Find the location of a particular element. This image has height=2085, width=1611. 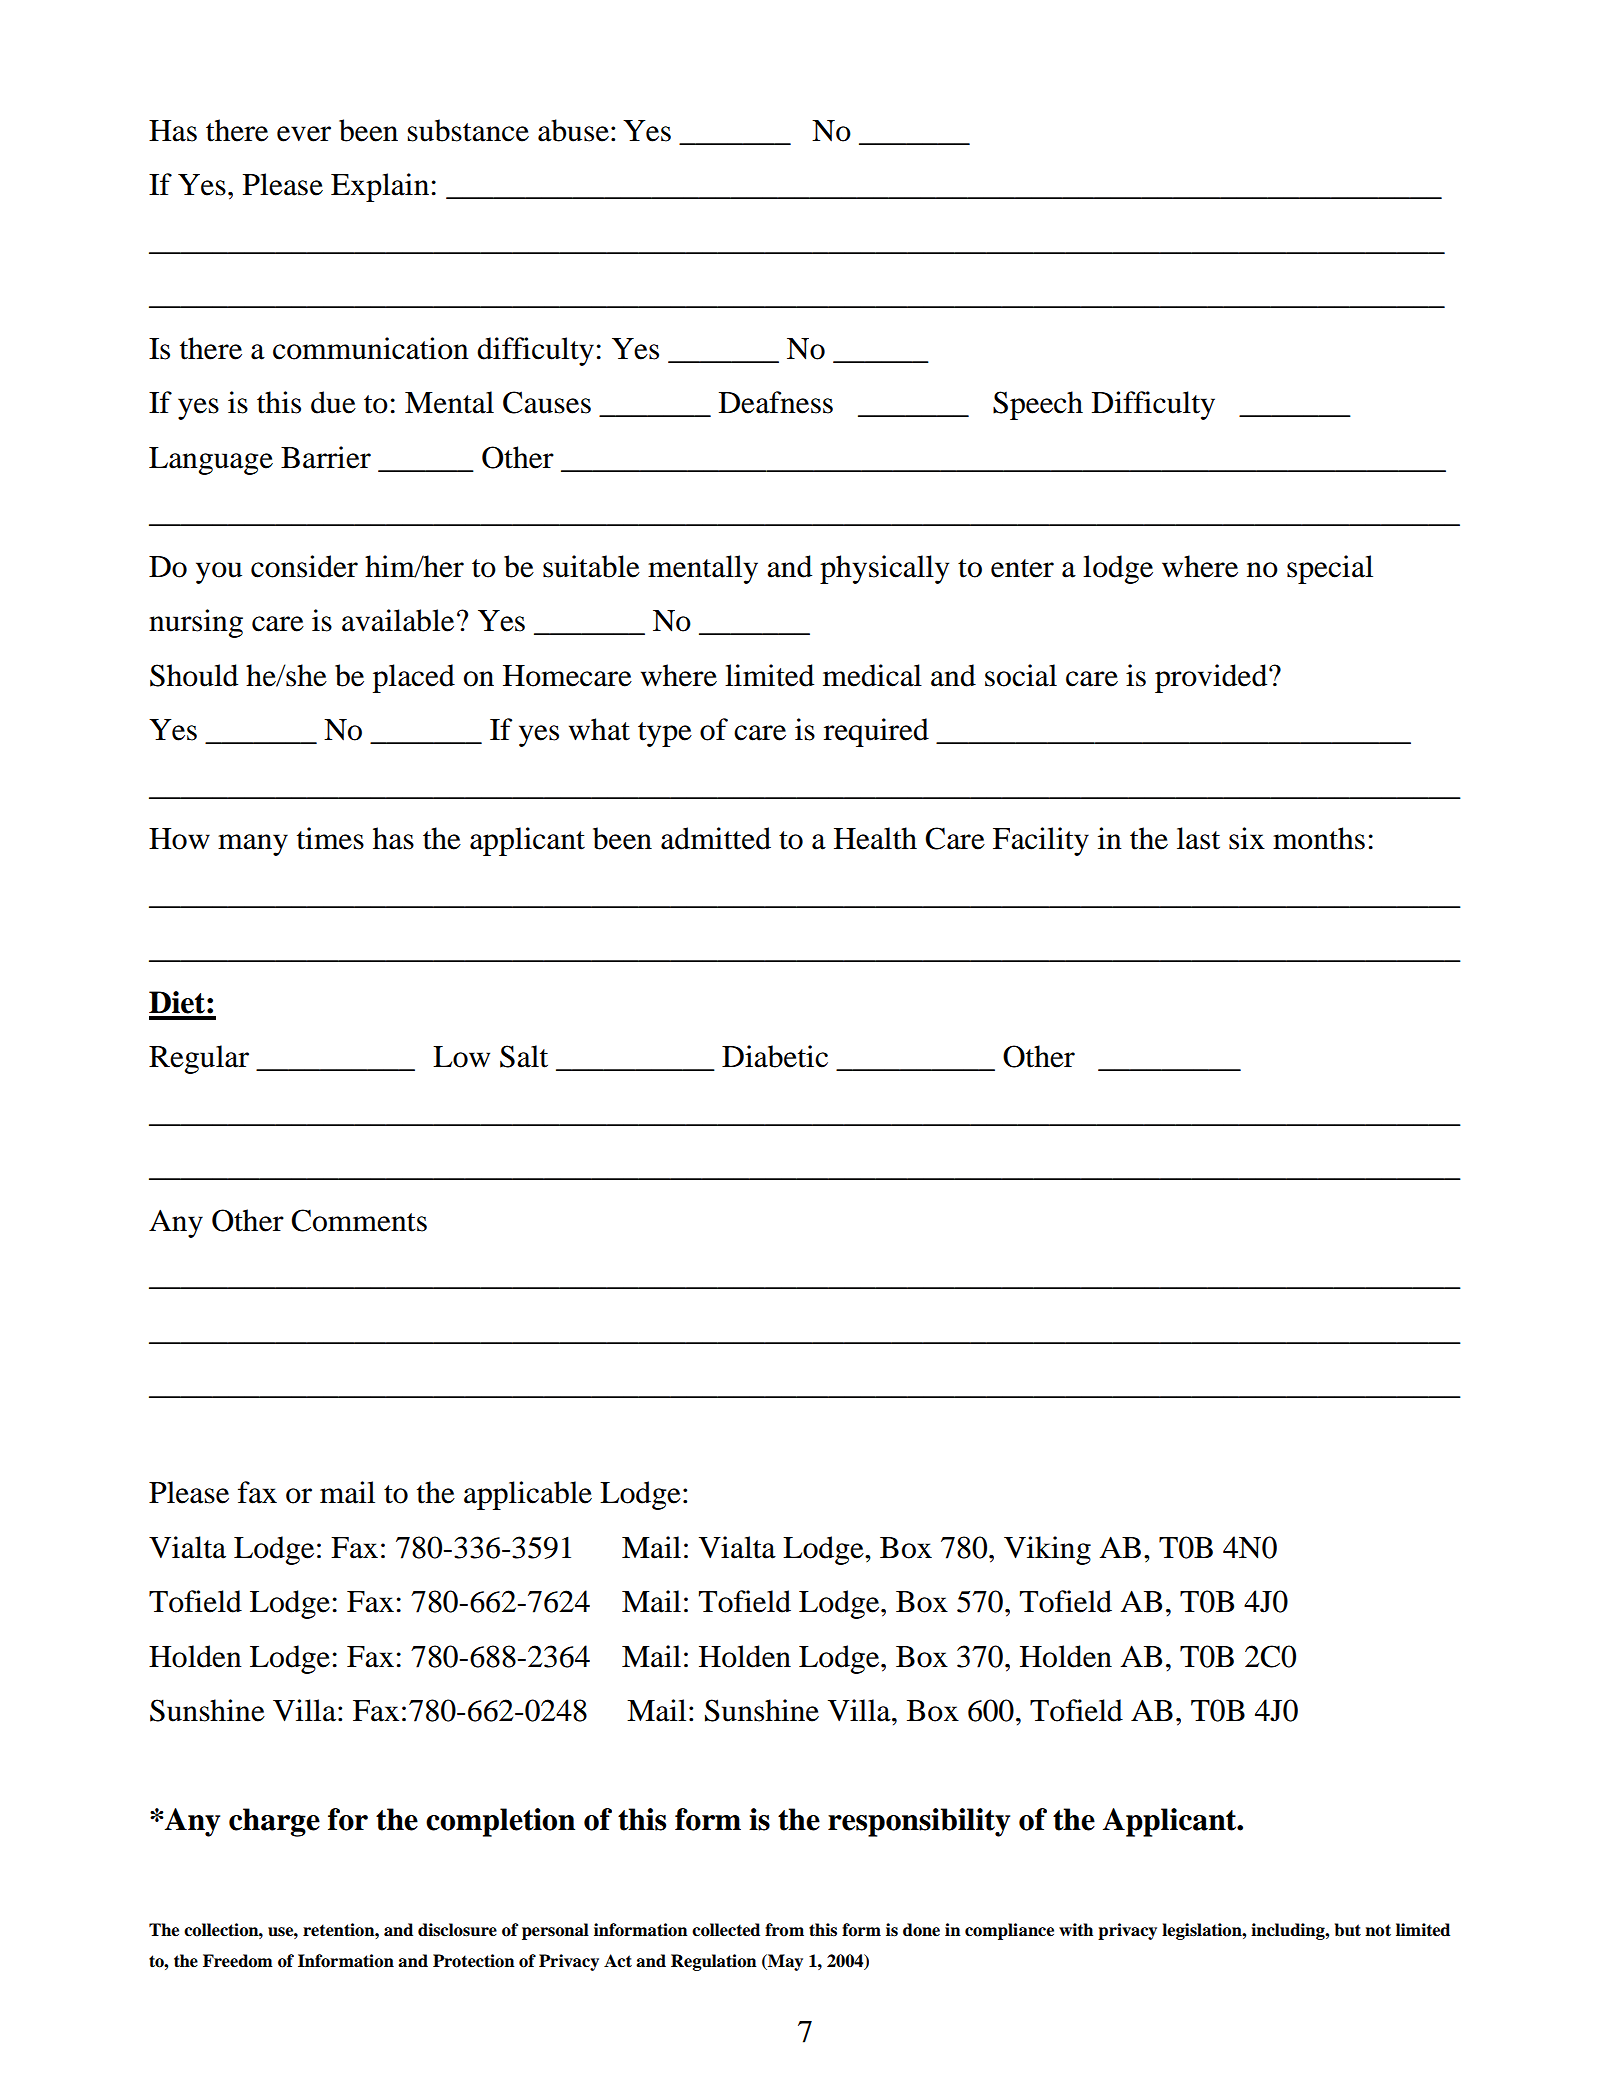

Freedom is located at coordinates (238, 1961).
